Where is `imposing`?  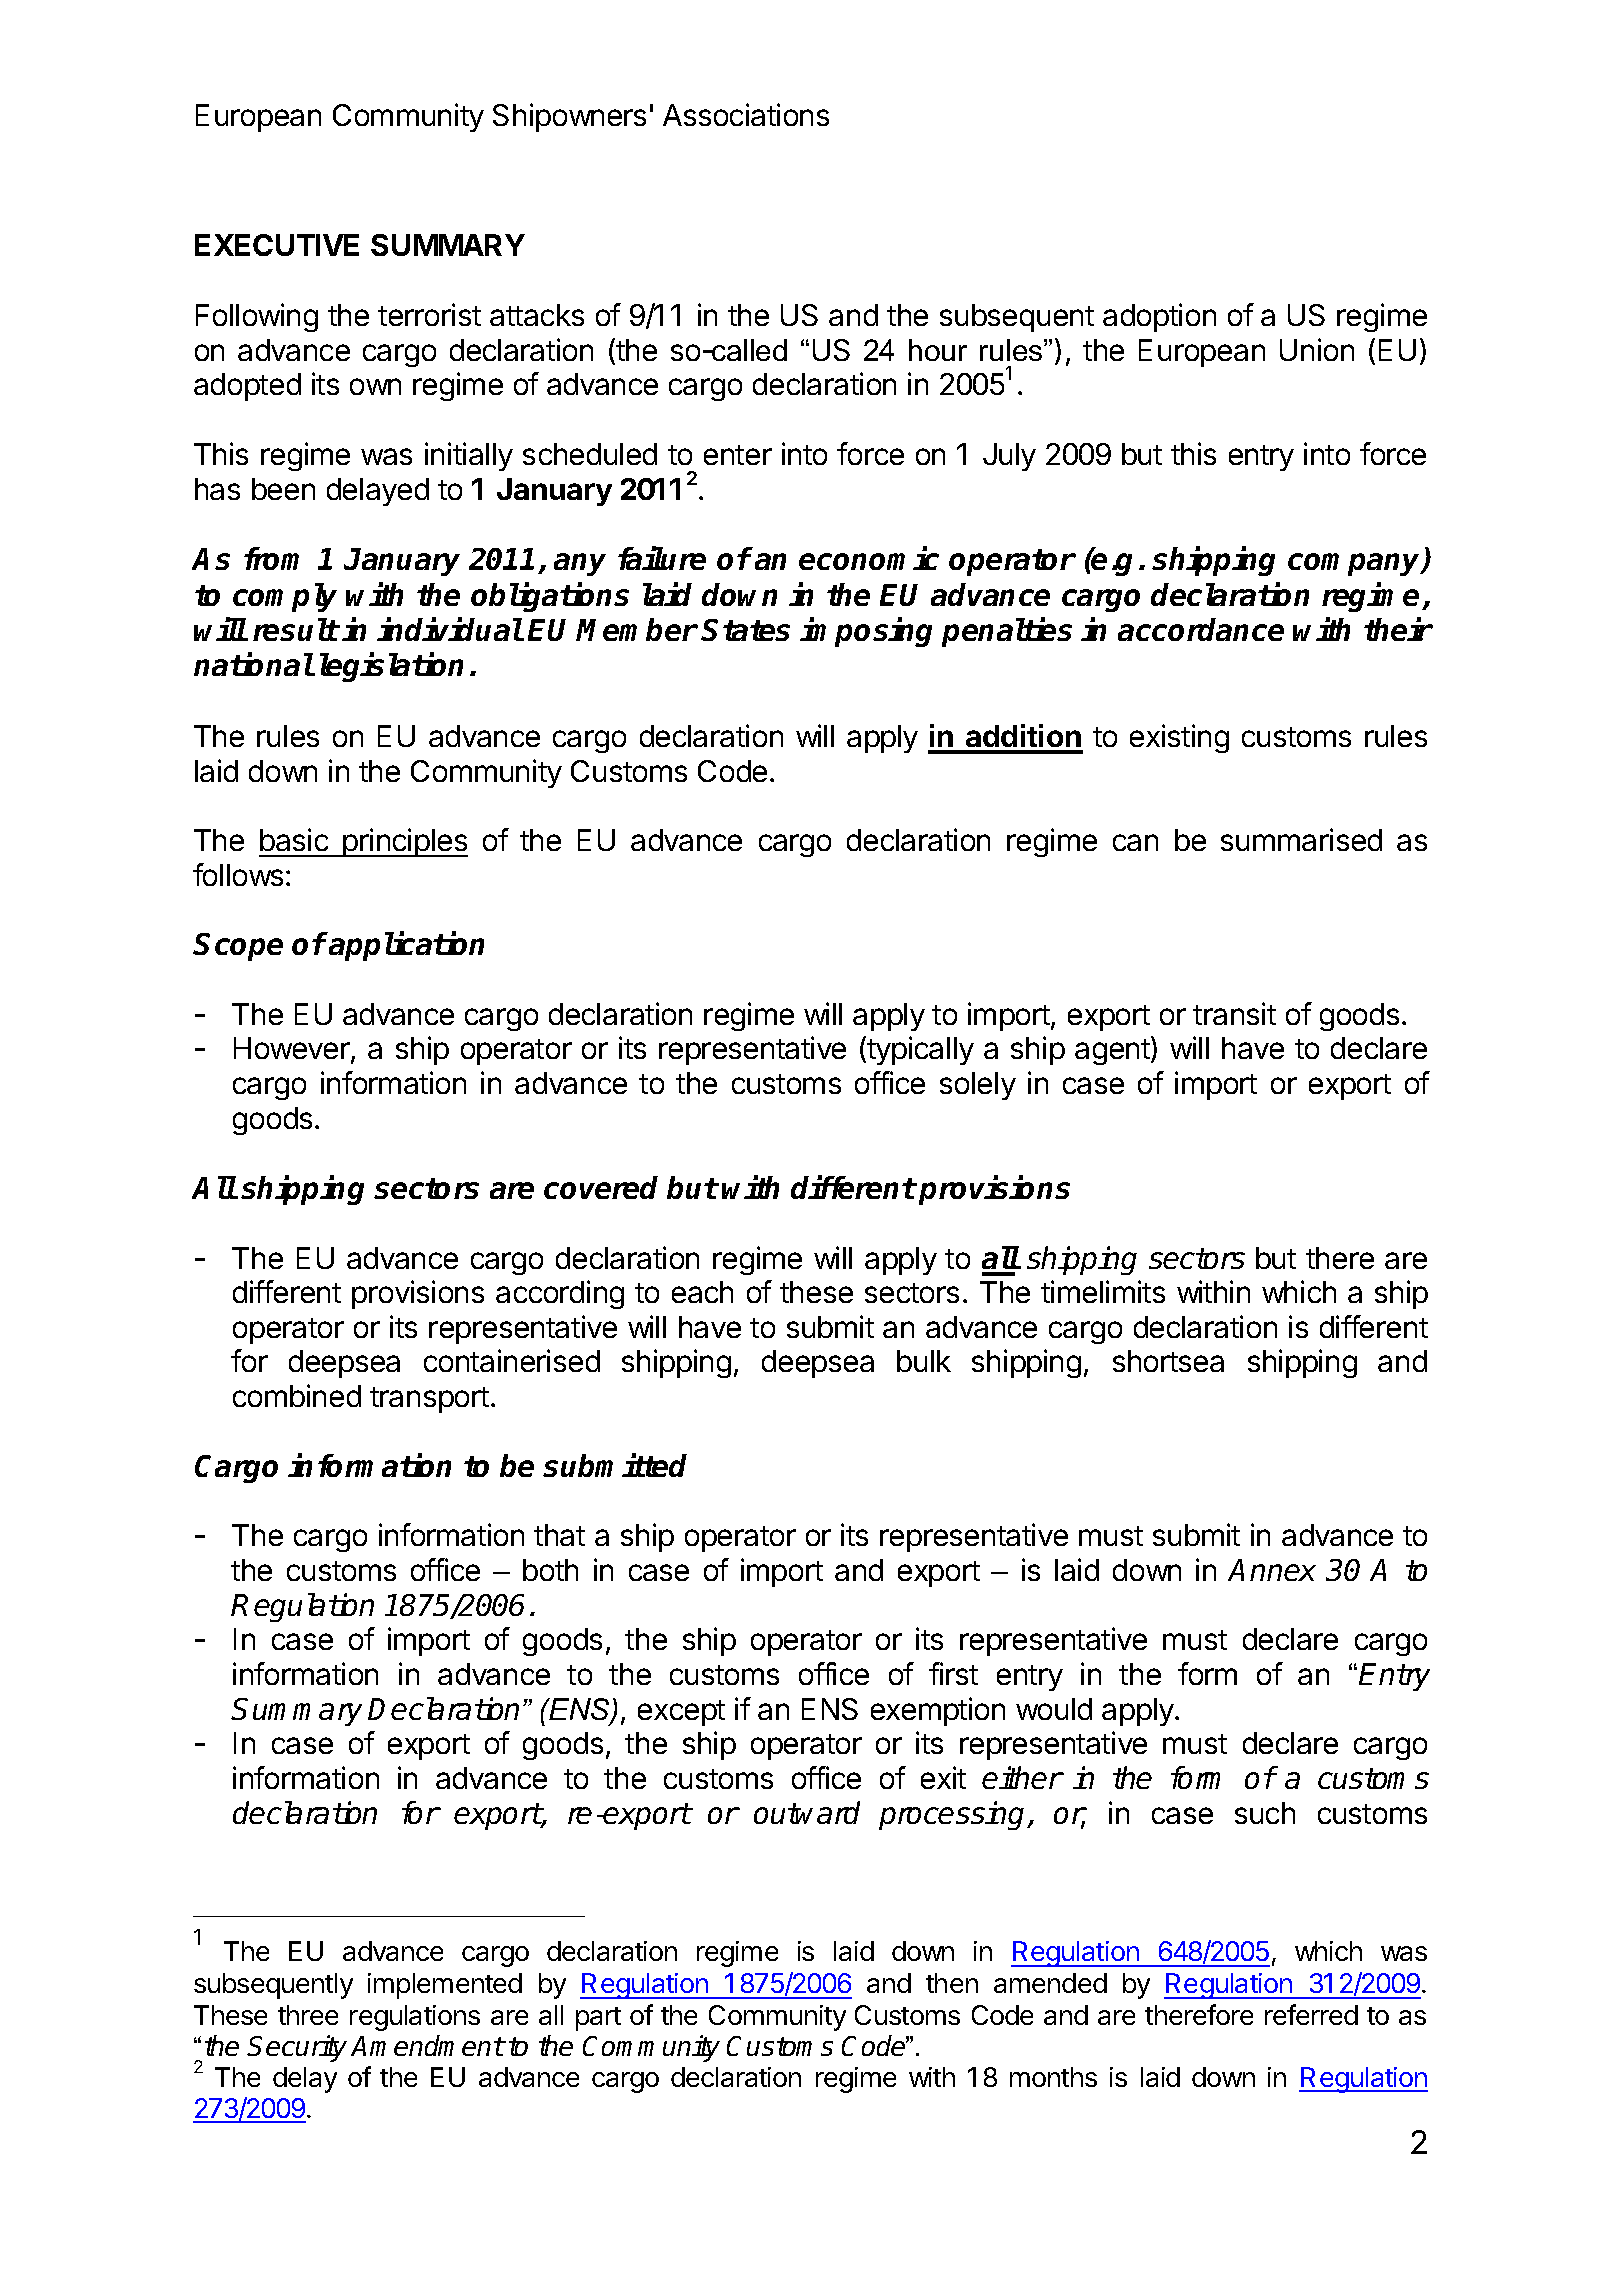
imposing is located at coordinates (866, 632).
